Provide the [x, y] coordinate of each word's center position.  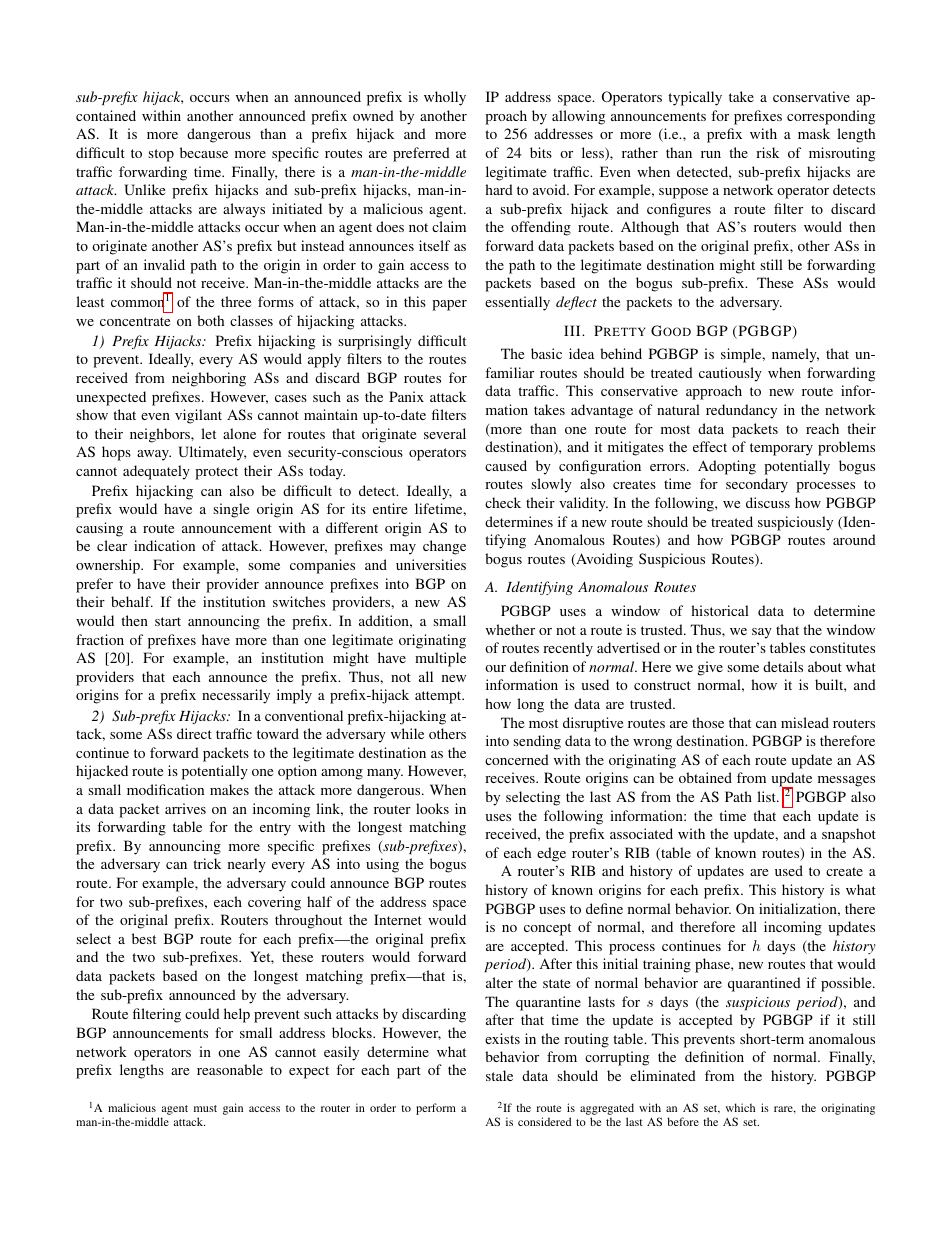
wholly [445, 98]
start [168, 621]
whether [510, 629]
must [205, 1108]
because [204, 152]
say [762, 633]
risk [767, 152]
